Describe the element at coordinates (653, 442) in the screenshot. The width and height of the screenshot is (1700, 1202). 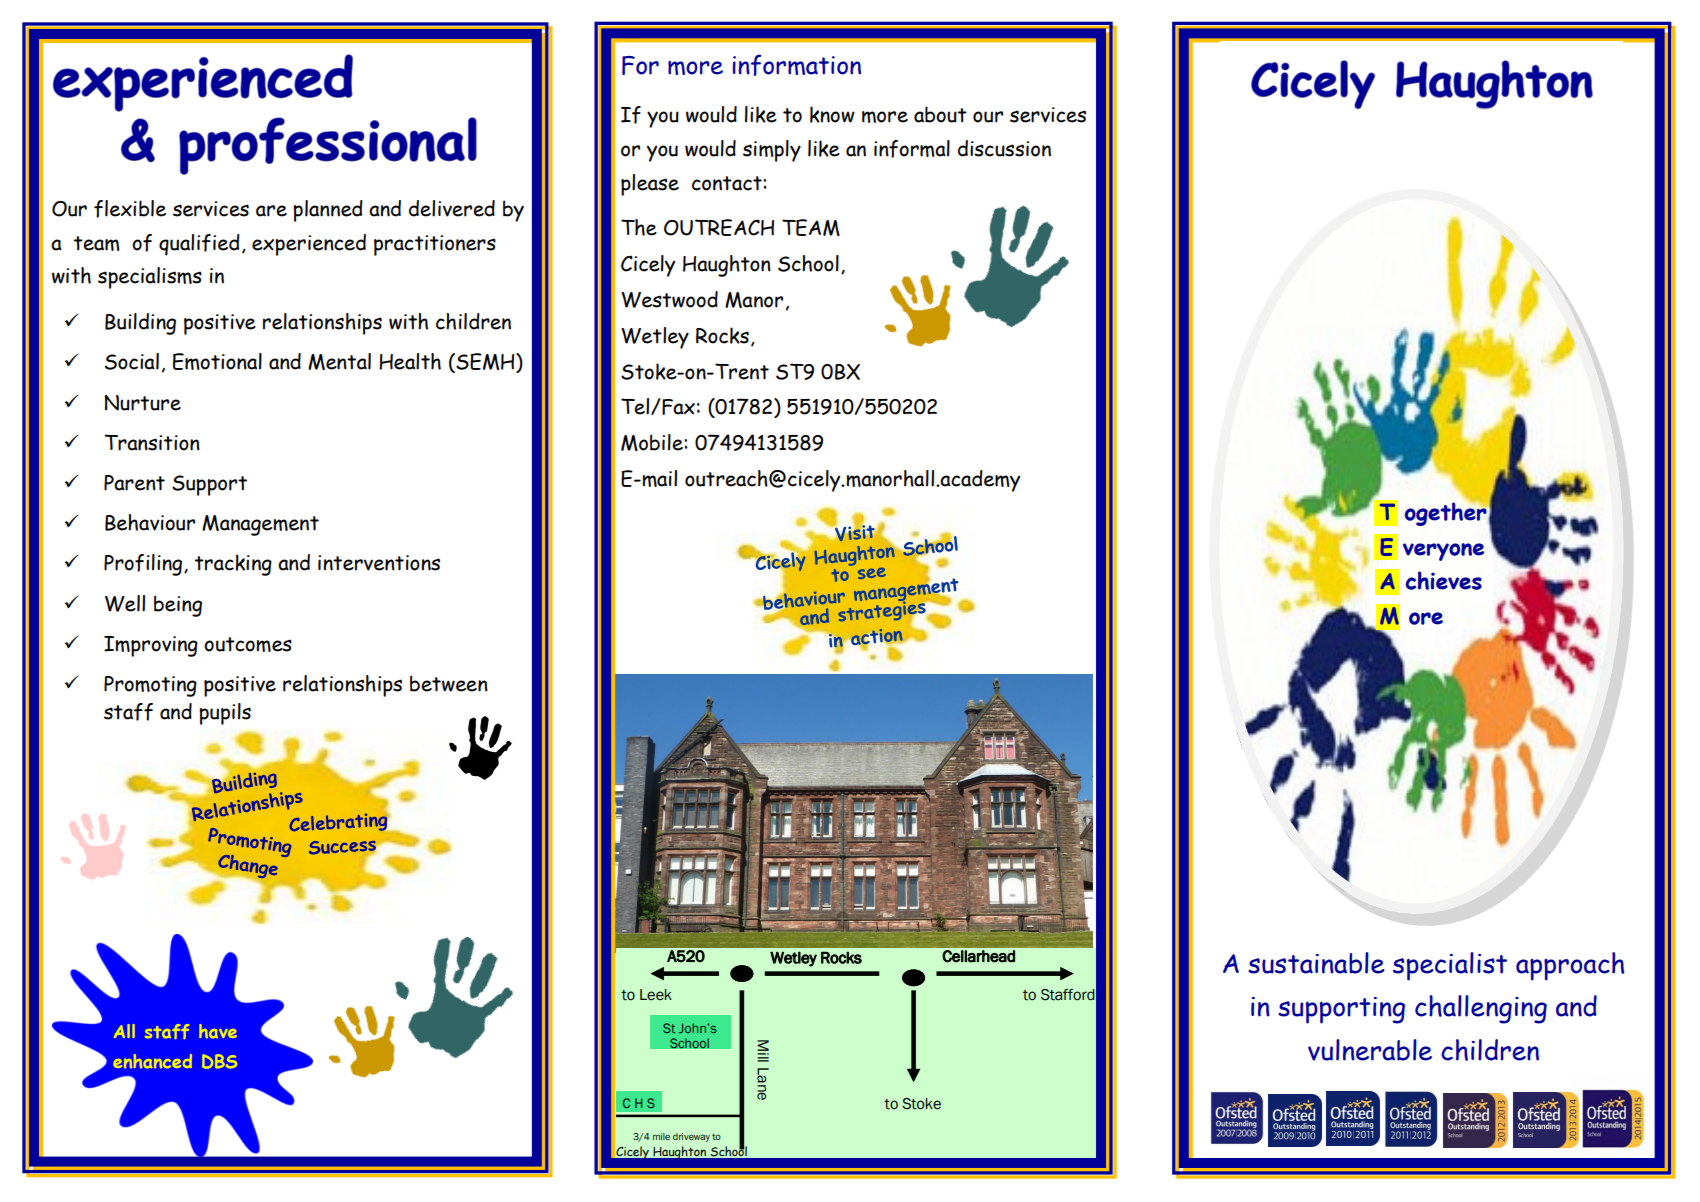
I see `Mobile` at that location.
